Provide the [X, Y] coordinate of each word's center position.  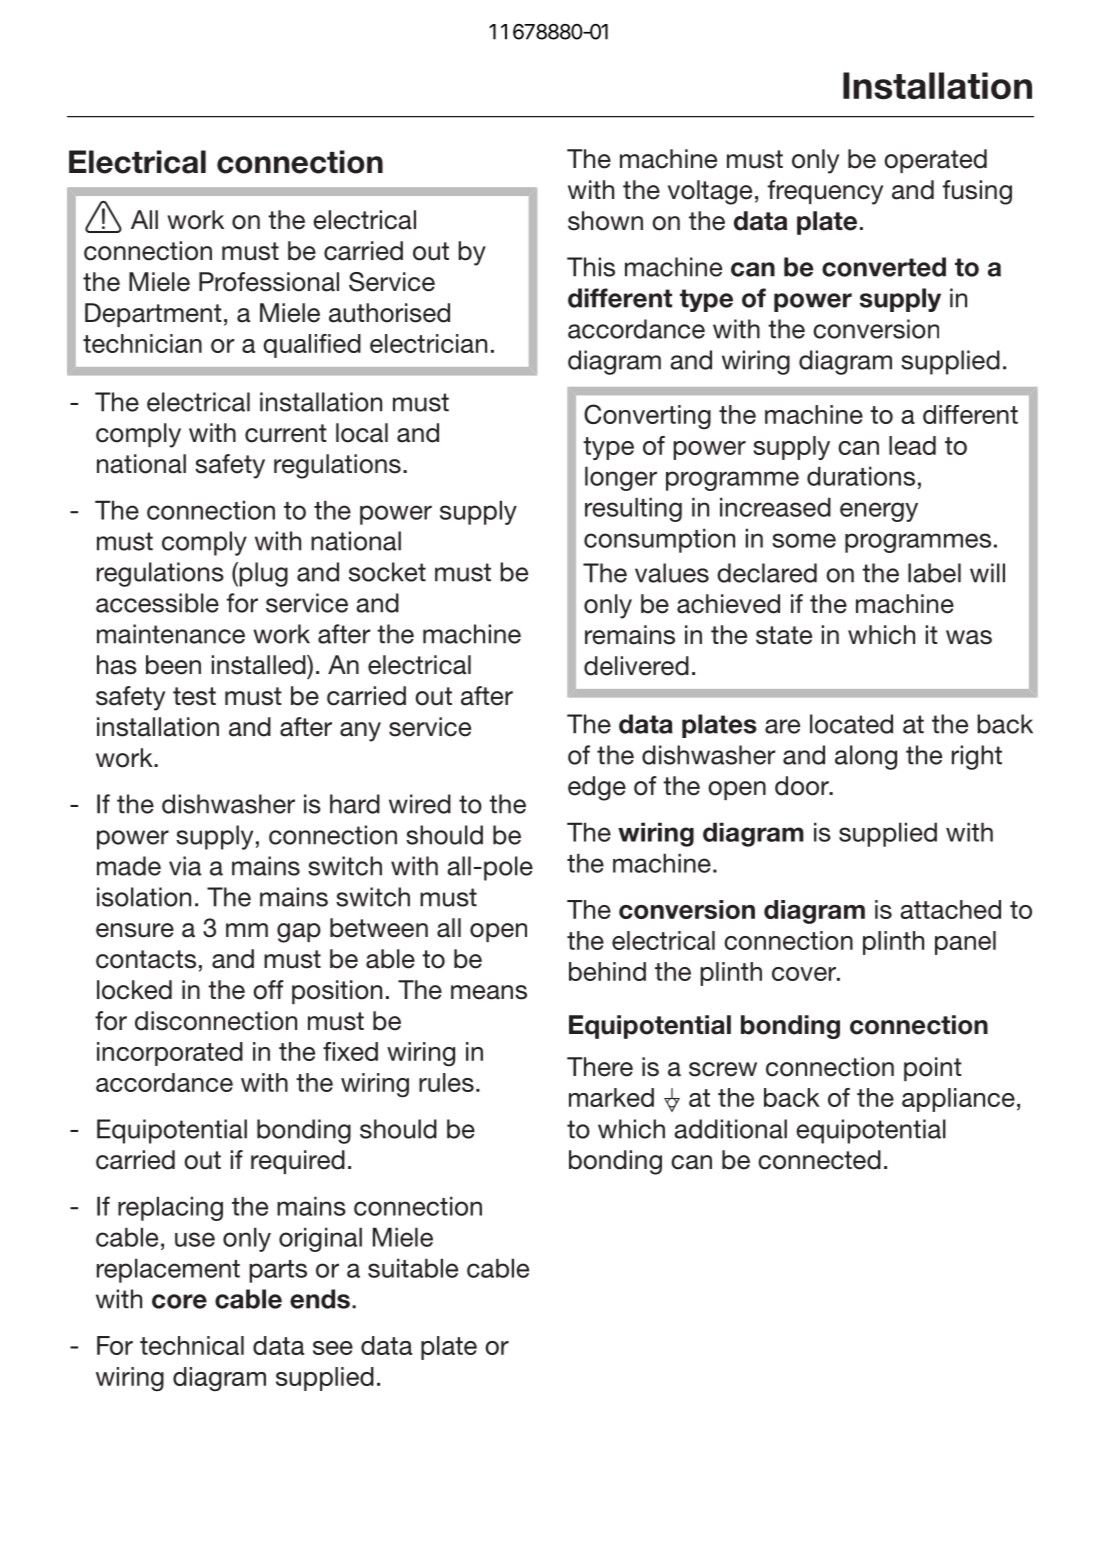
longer [621, 478]
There [600, 1067]
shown [605, 221]
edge [597, 788]
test [194, 696]
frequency [825, 192]
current [286, 433]
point [933, 1069]
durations [861, 476]
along [866, 757]
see [333, 1348]
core [179, 1301]
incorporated [170, 1054]
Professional [269, 282]
